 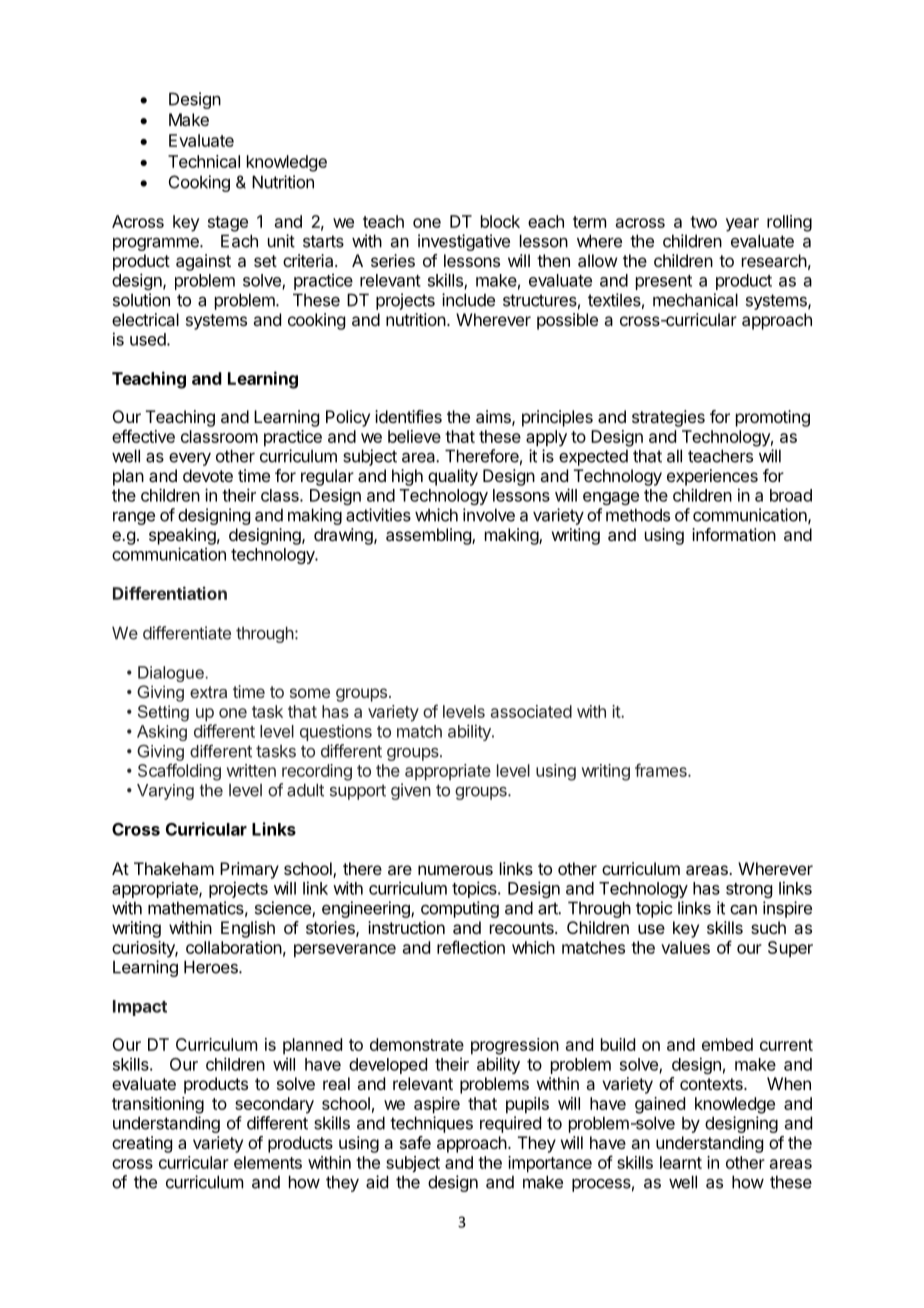 I want to click on elements, so click(x=268, y=1162).
